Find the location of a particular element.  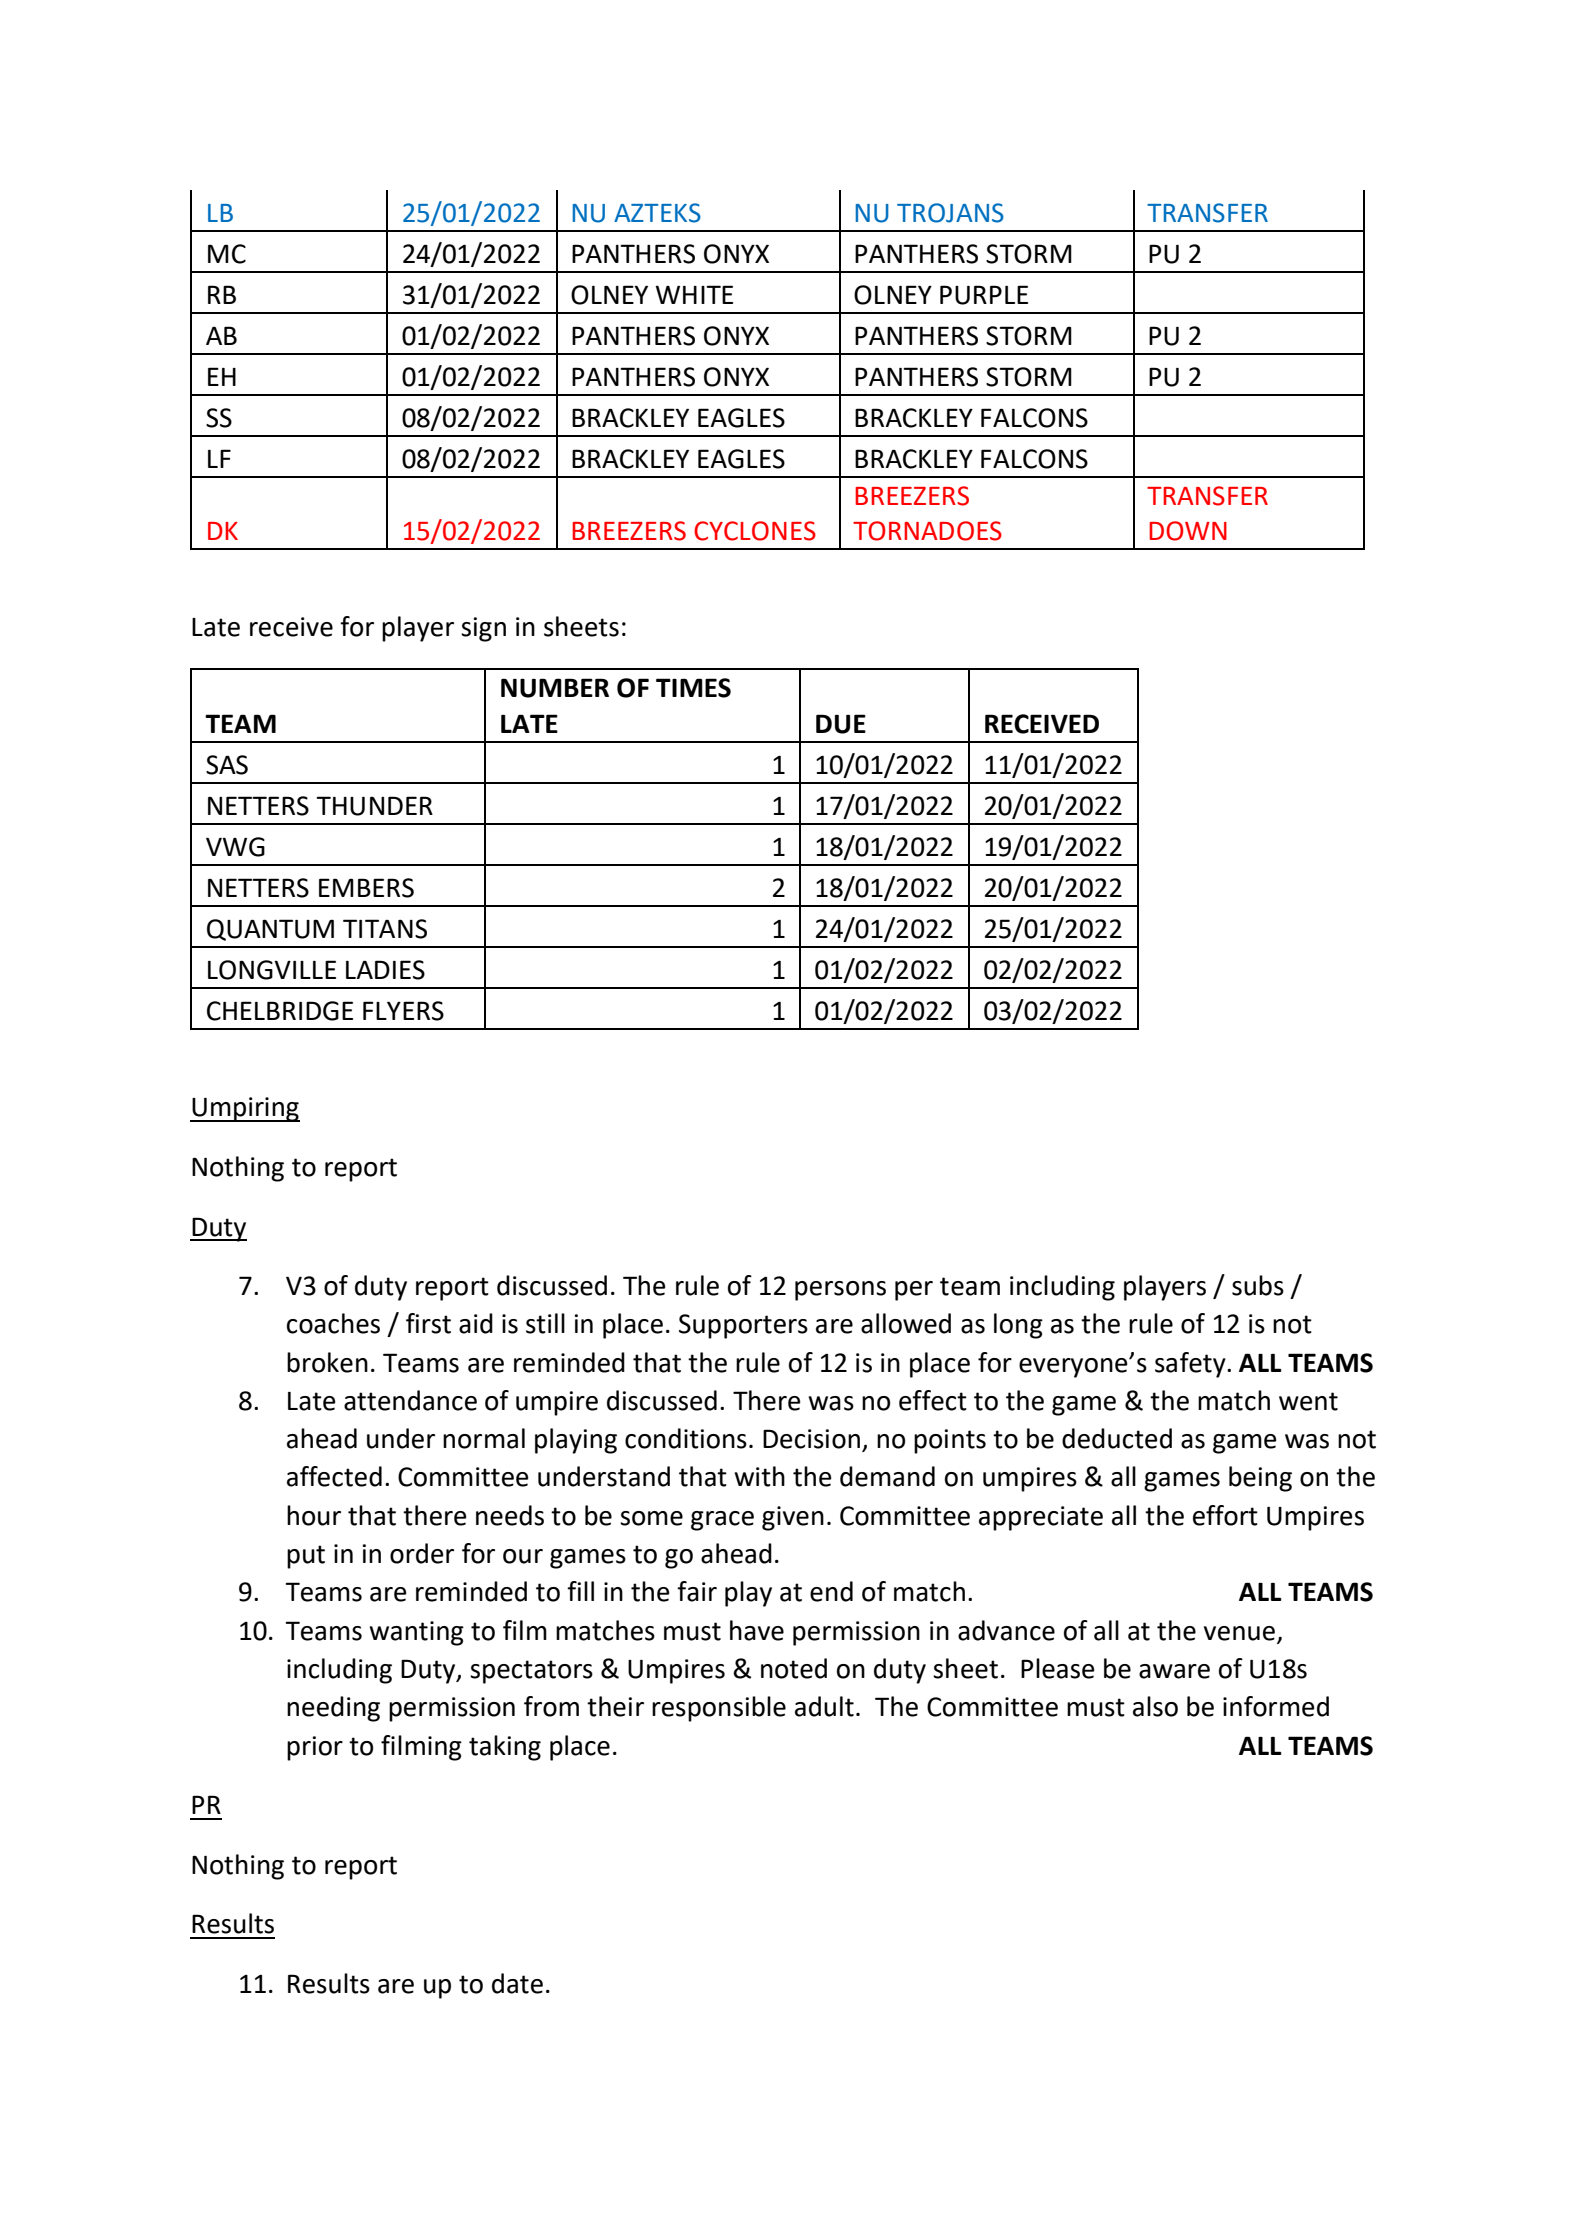

Umpiring is located at coordinates (245, 1109).
